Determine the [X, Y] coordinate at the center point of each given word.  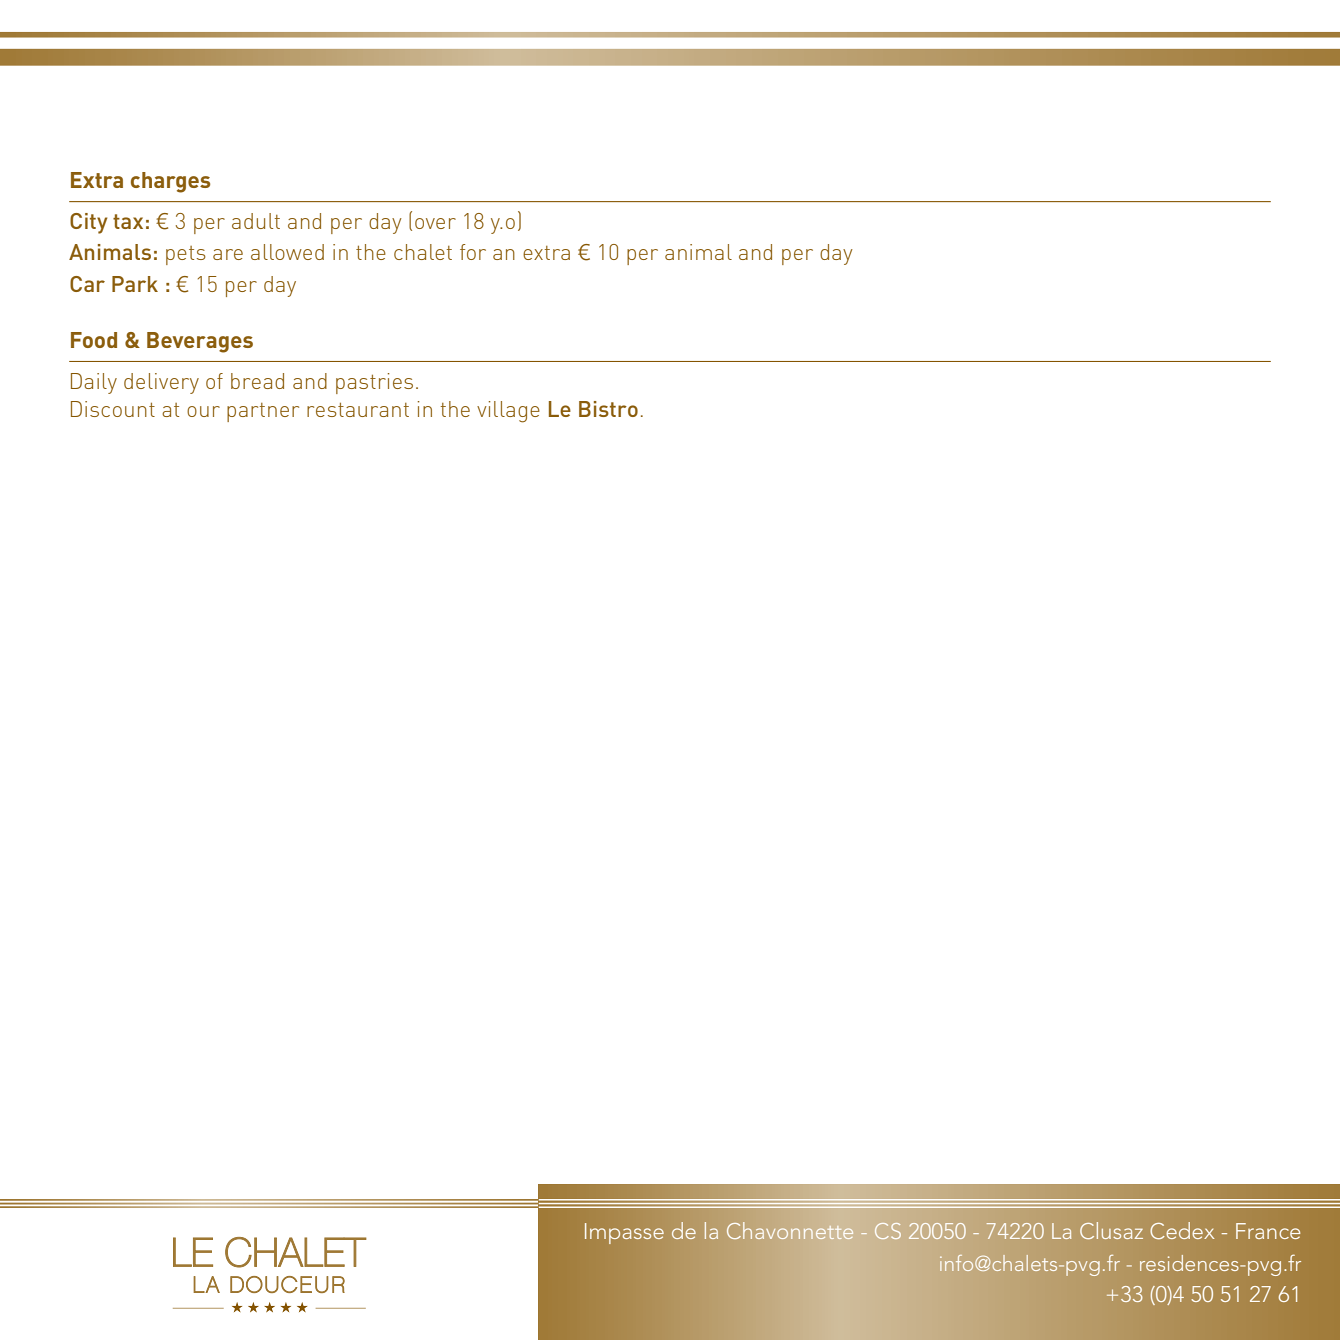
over [435, 223]
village [508, 412]
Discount [113, 409]
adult [256, 221]
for [473, 252]
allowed [287, 252]
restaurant [358, 409]
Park [135, 284]
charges [170, 182]
